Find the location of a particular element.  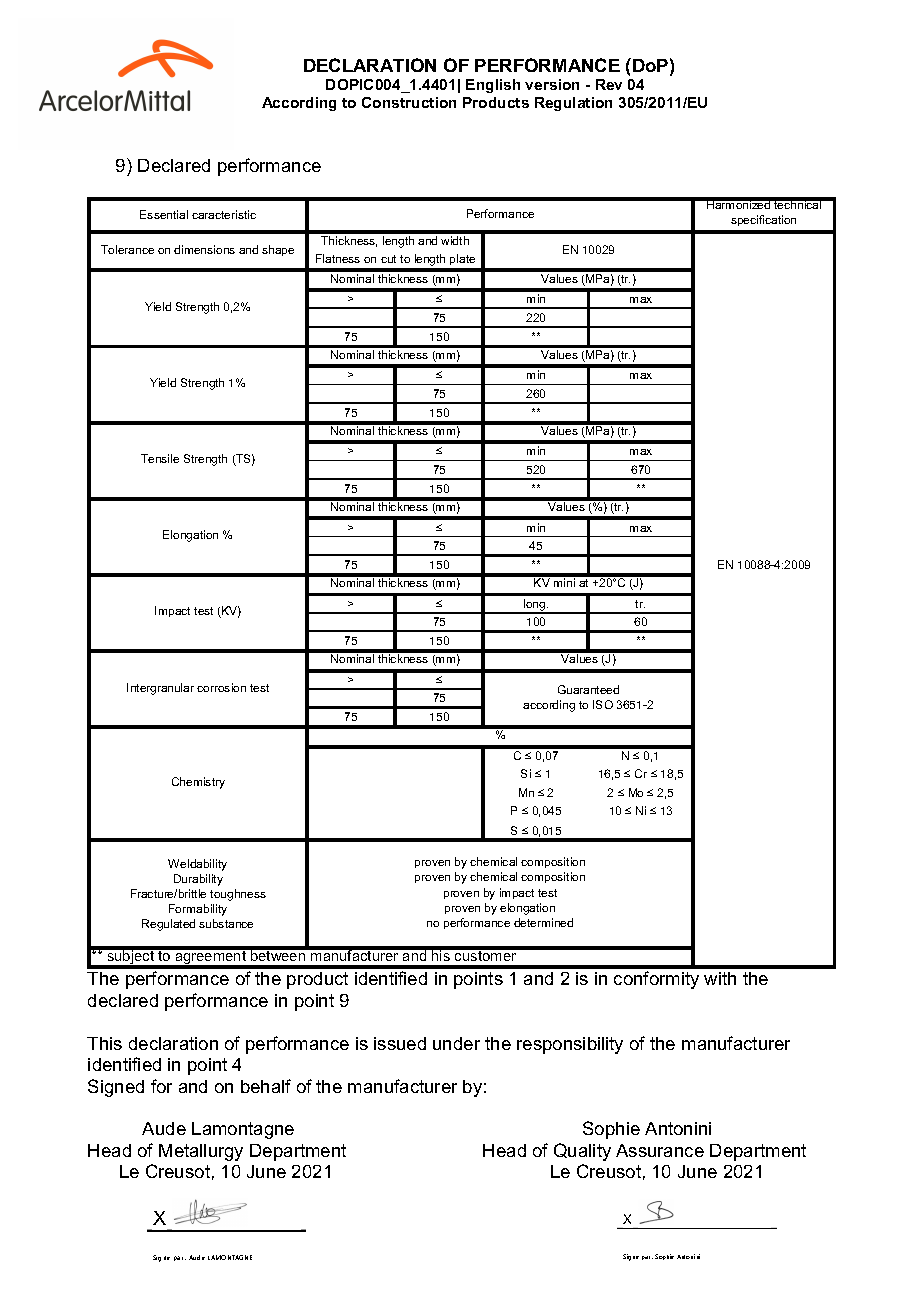

Guaranteed is located at coordinates (588, 689).
